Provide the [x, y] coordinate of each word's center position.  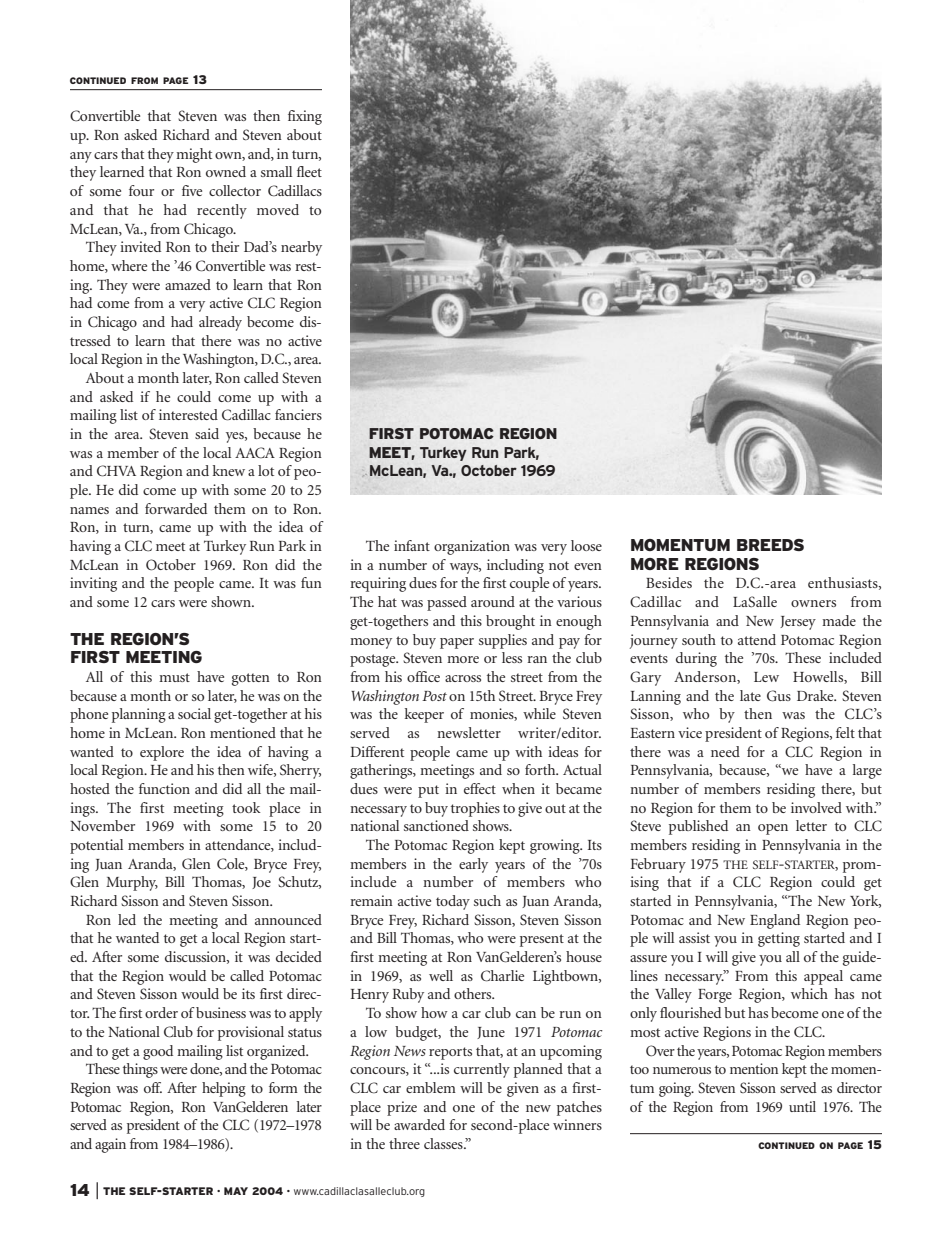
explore [162, 753]
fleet [309, 171]
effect [480, 788]
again [110, 1145]
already [220, 323]
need [725, 751]
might [194, 155]
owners [813, 603]
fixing [305, 117]
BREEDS [770, 545]
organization [472, 547]
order [161, 1012]
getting [779, 939]
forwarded [176, 508]
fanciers [298, 414]
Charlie [502, 976]
